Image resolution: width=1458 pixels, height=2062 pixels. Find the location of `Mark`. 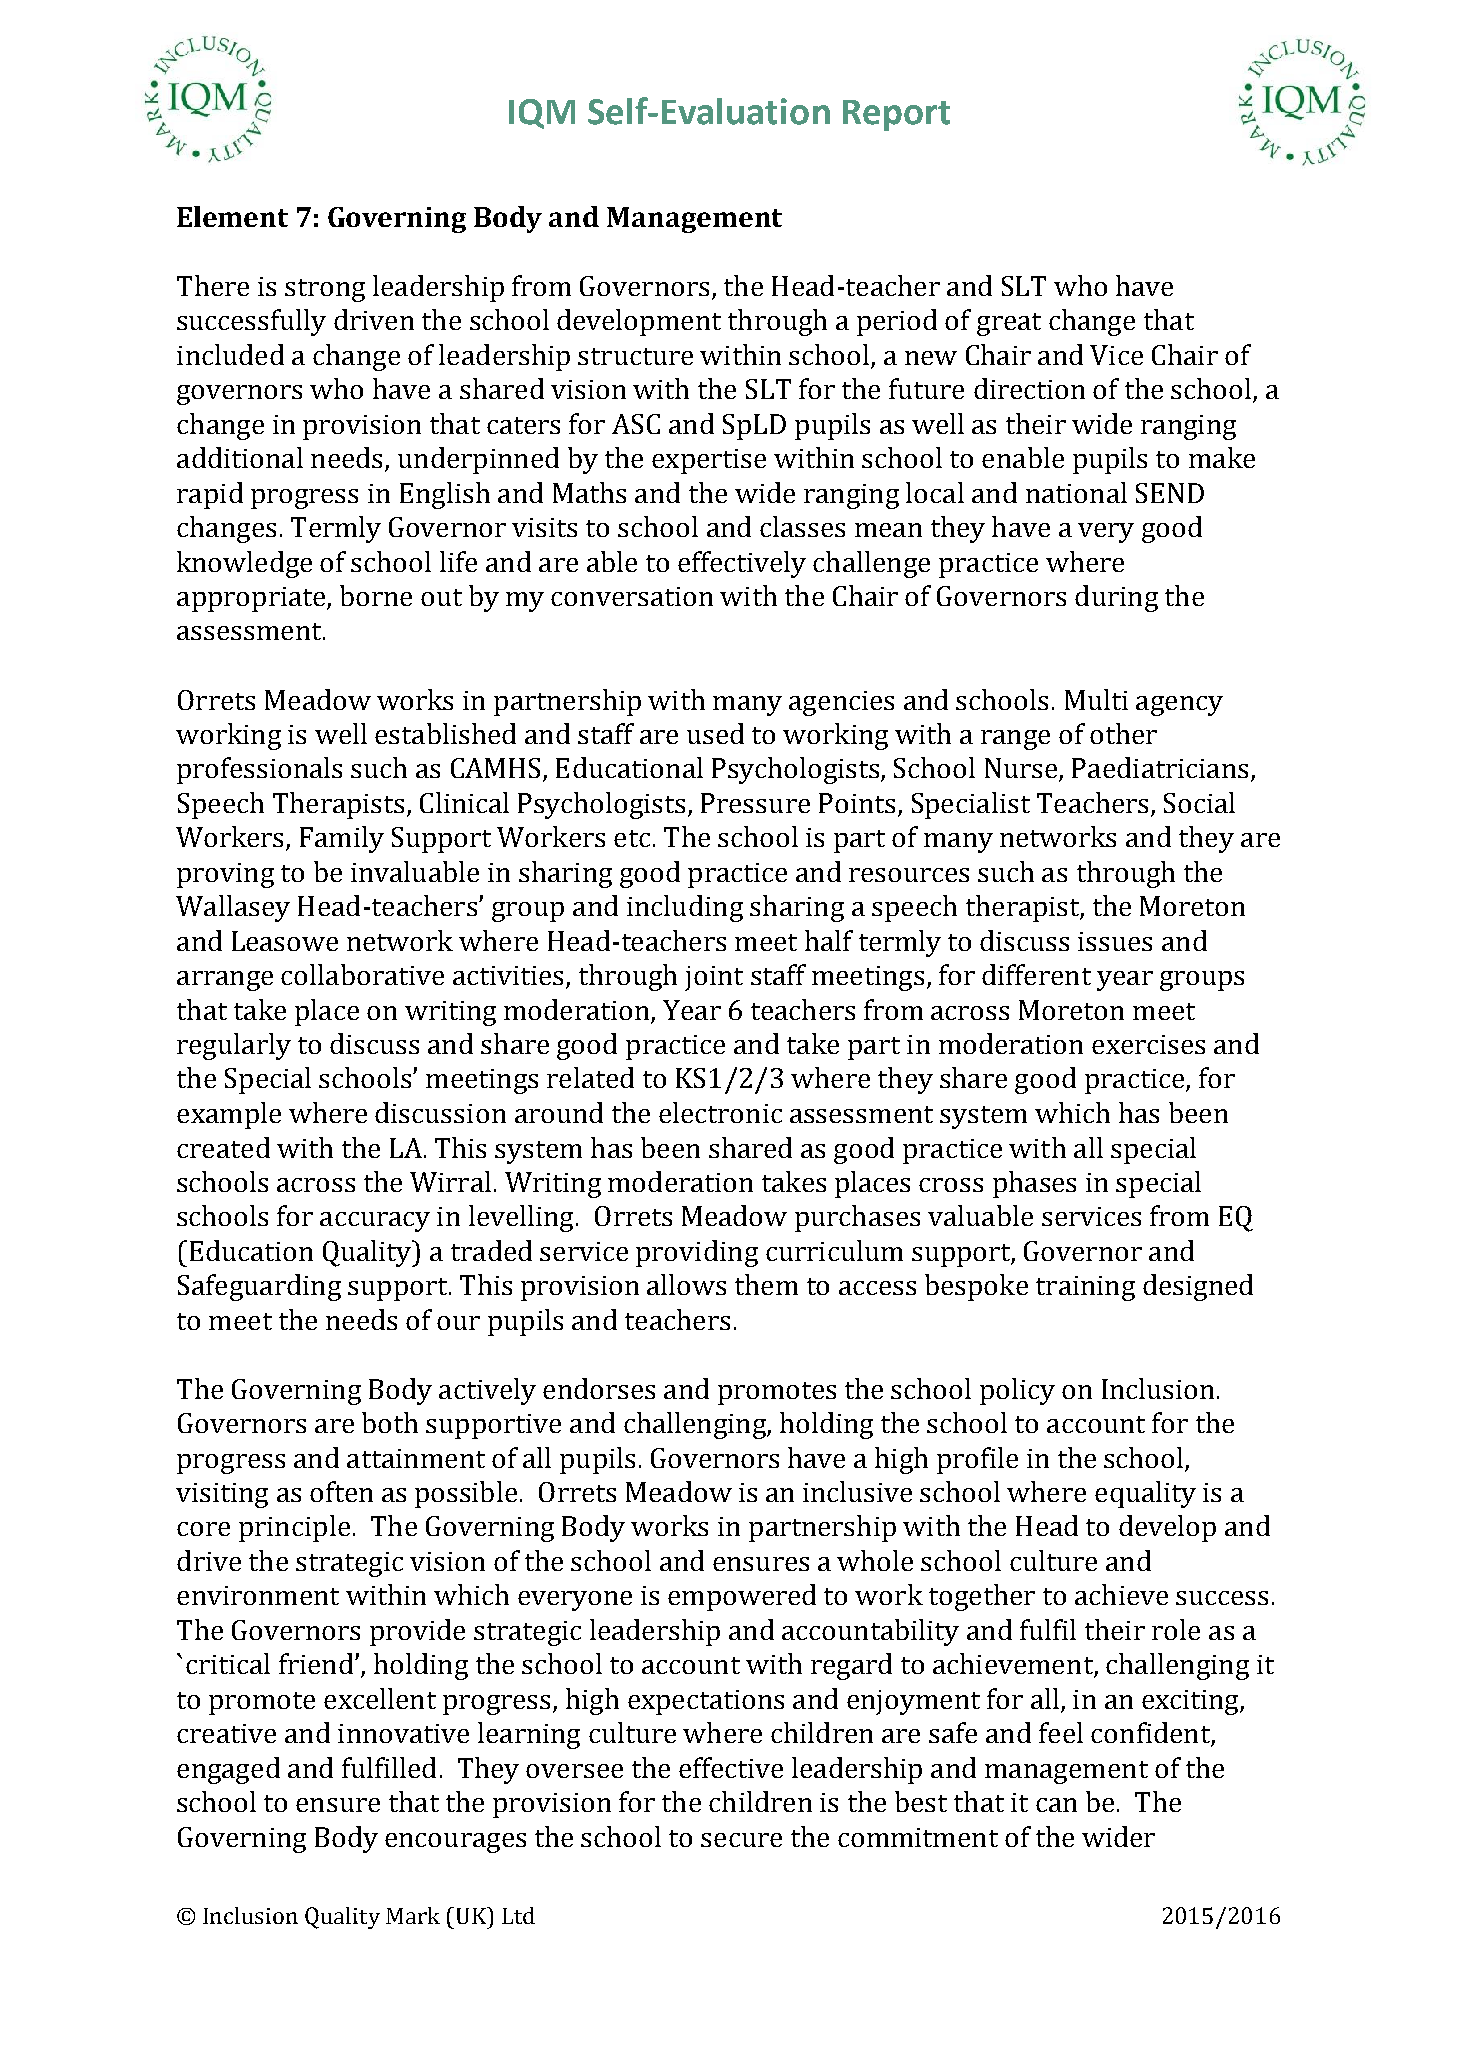

Mark is located at coordinates (413, 1915).
